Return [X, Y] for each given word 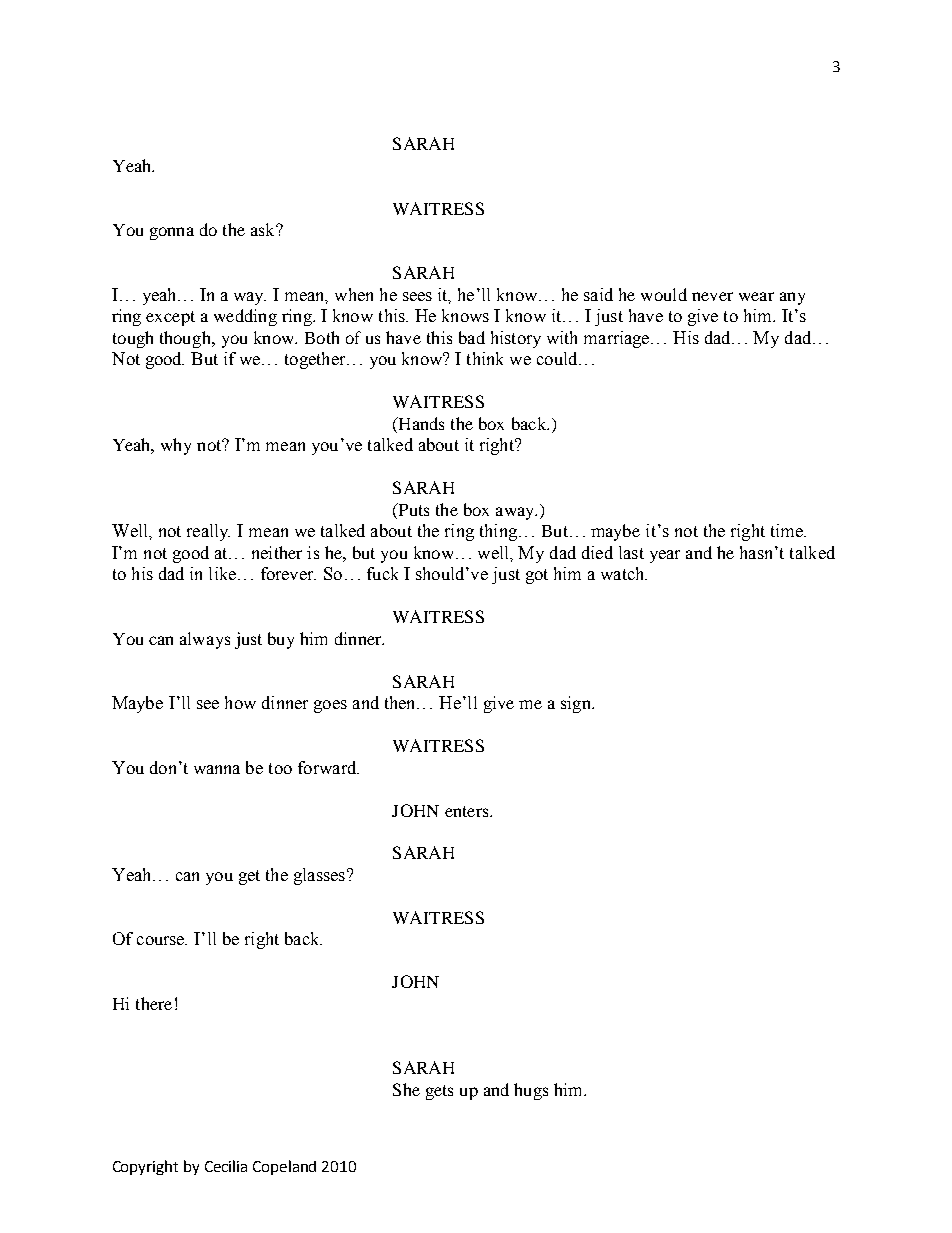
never [712, 296]
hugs [531, 1091]
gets [439, 1092]
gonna [172, 233]
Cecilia [226, 1166]
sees [417, 296]
